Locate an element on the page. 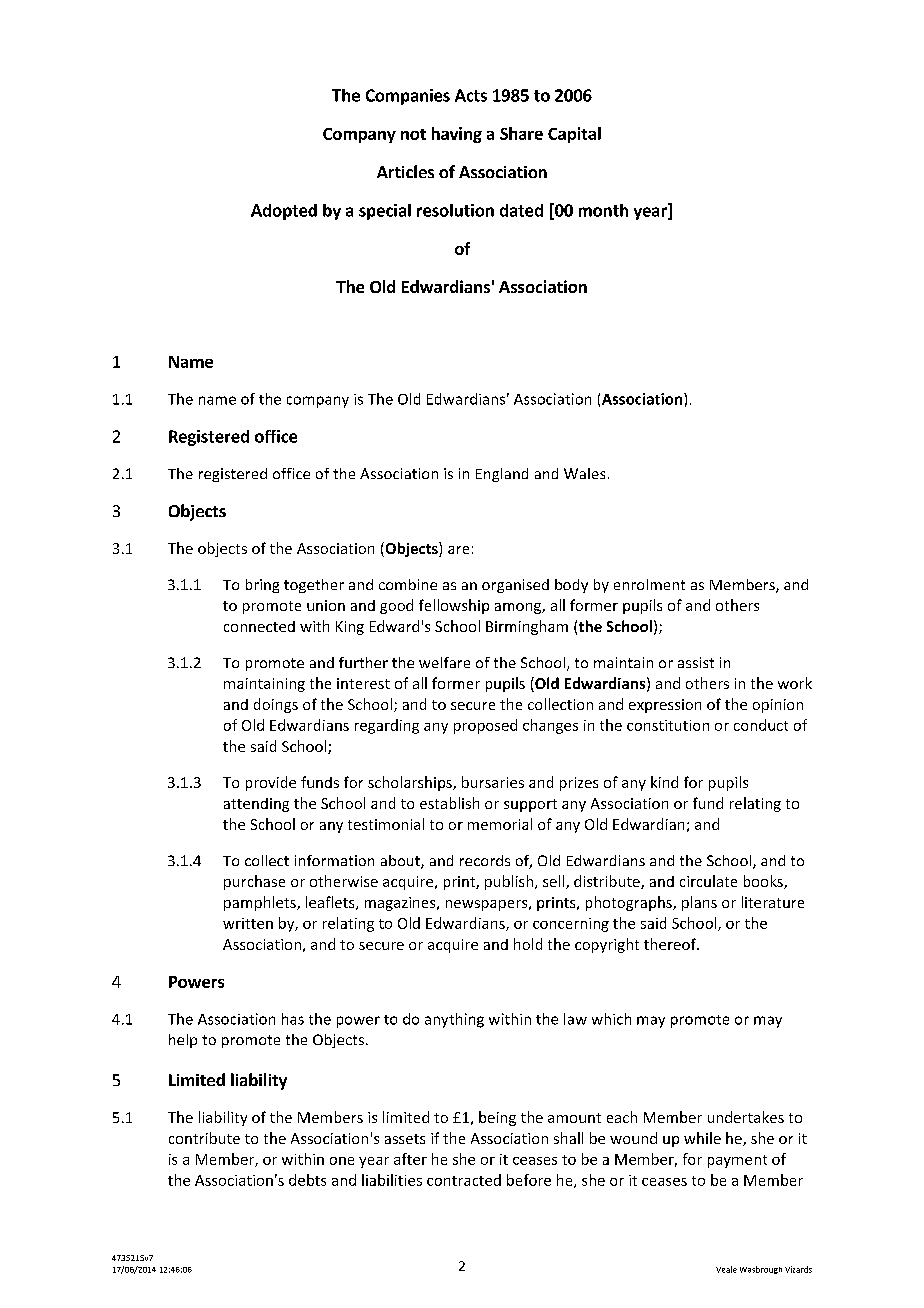  records is located at coordinates (485, 860).
